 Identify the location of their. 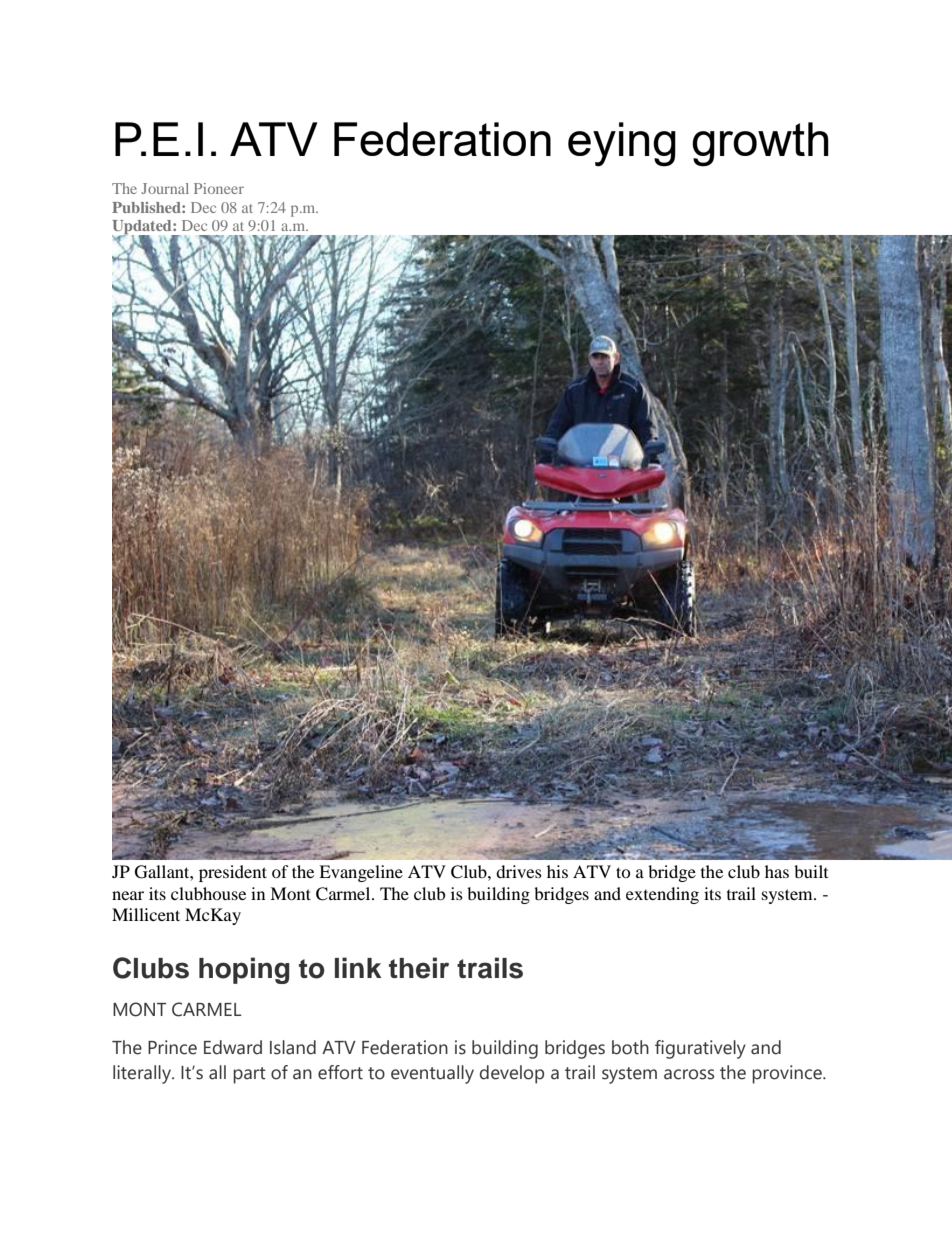
(419, 968).
